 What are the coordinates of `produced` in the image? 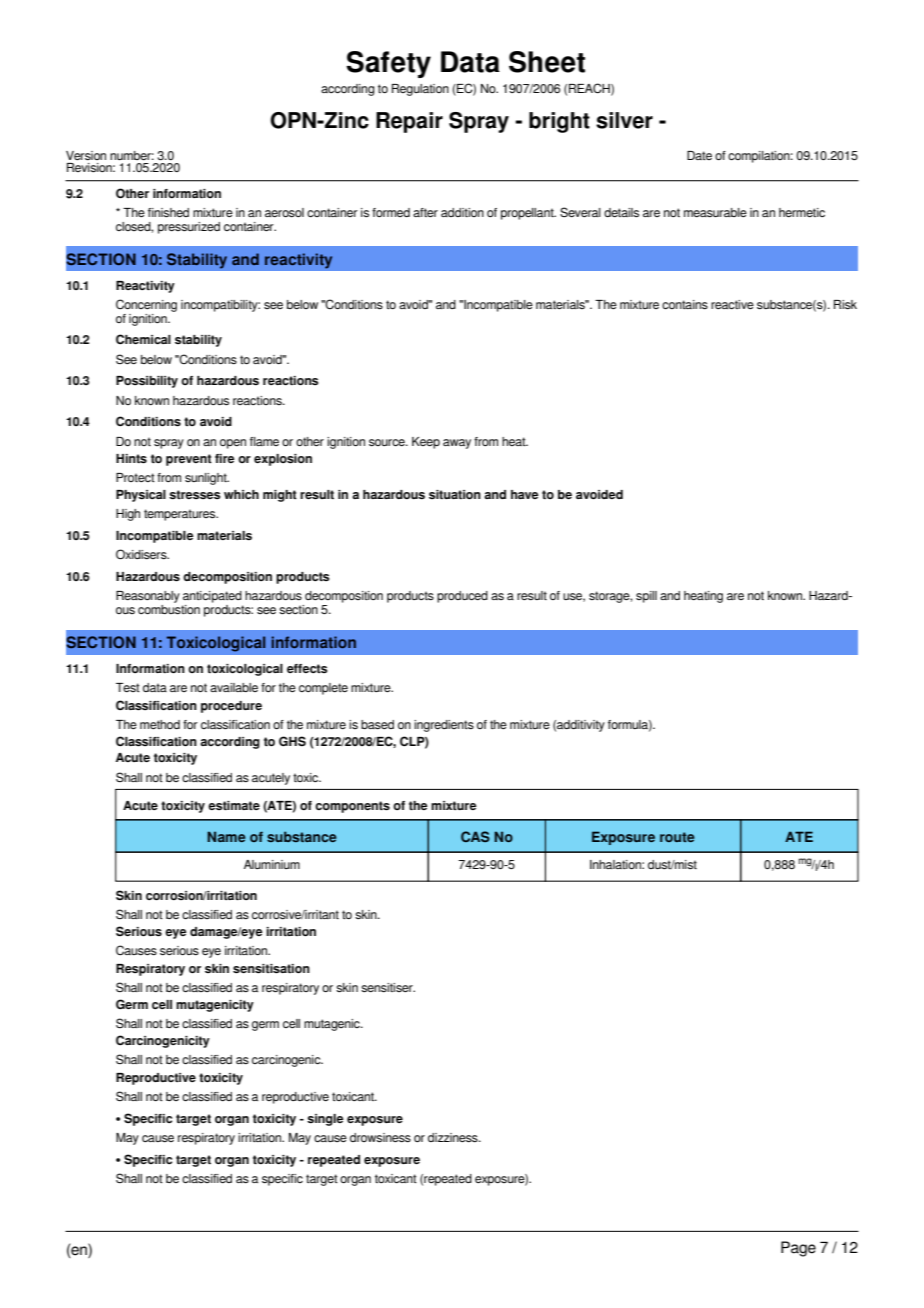 It's located at (462, 597).
